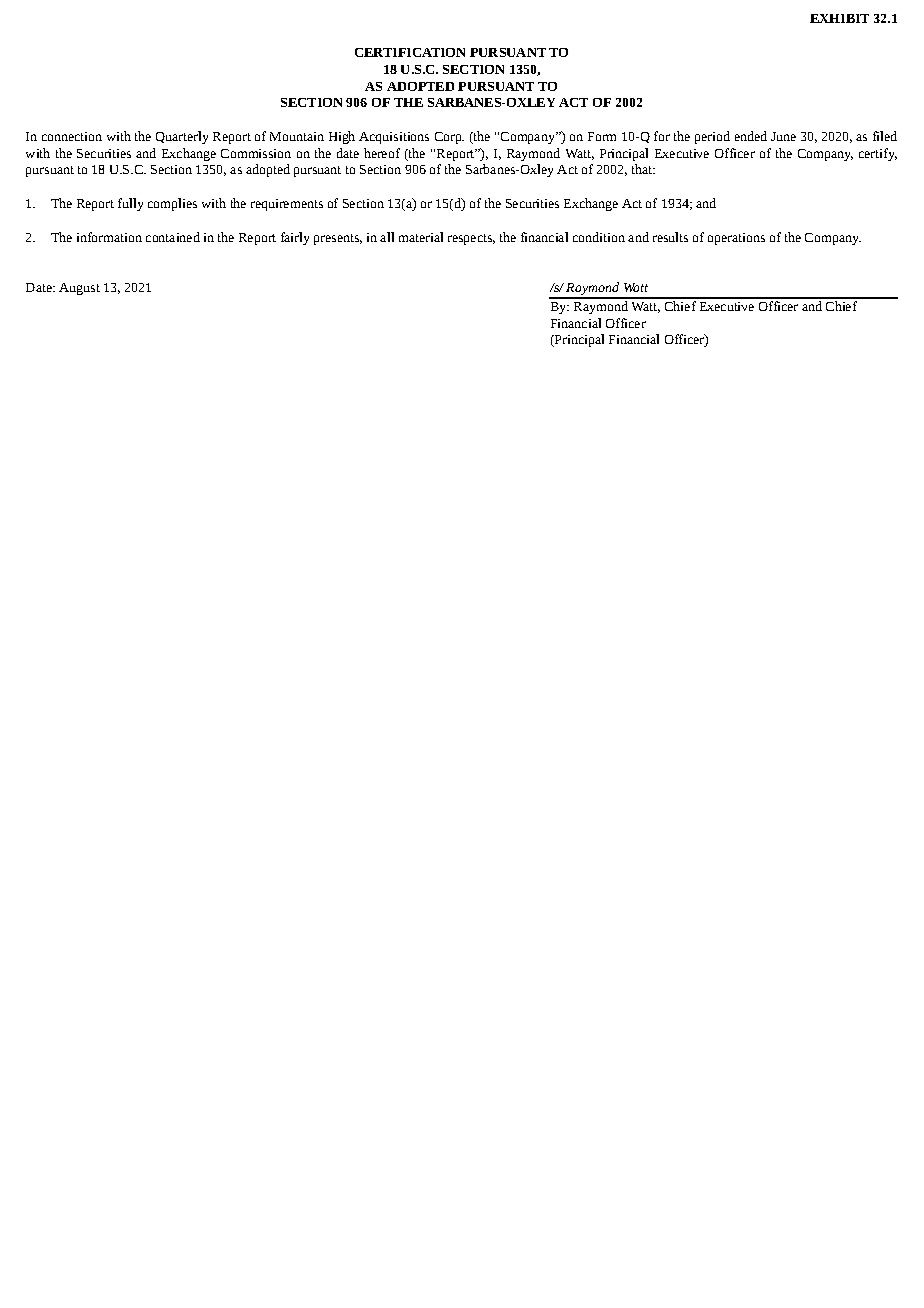 Image resolution: width=924 pixels, height=1308 pixels. What do you see at coordinates (751, 136) in the document?
I see `ended` at bounding box center [751, 136].
